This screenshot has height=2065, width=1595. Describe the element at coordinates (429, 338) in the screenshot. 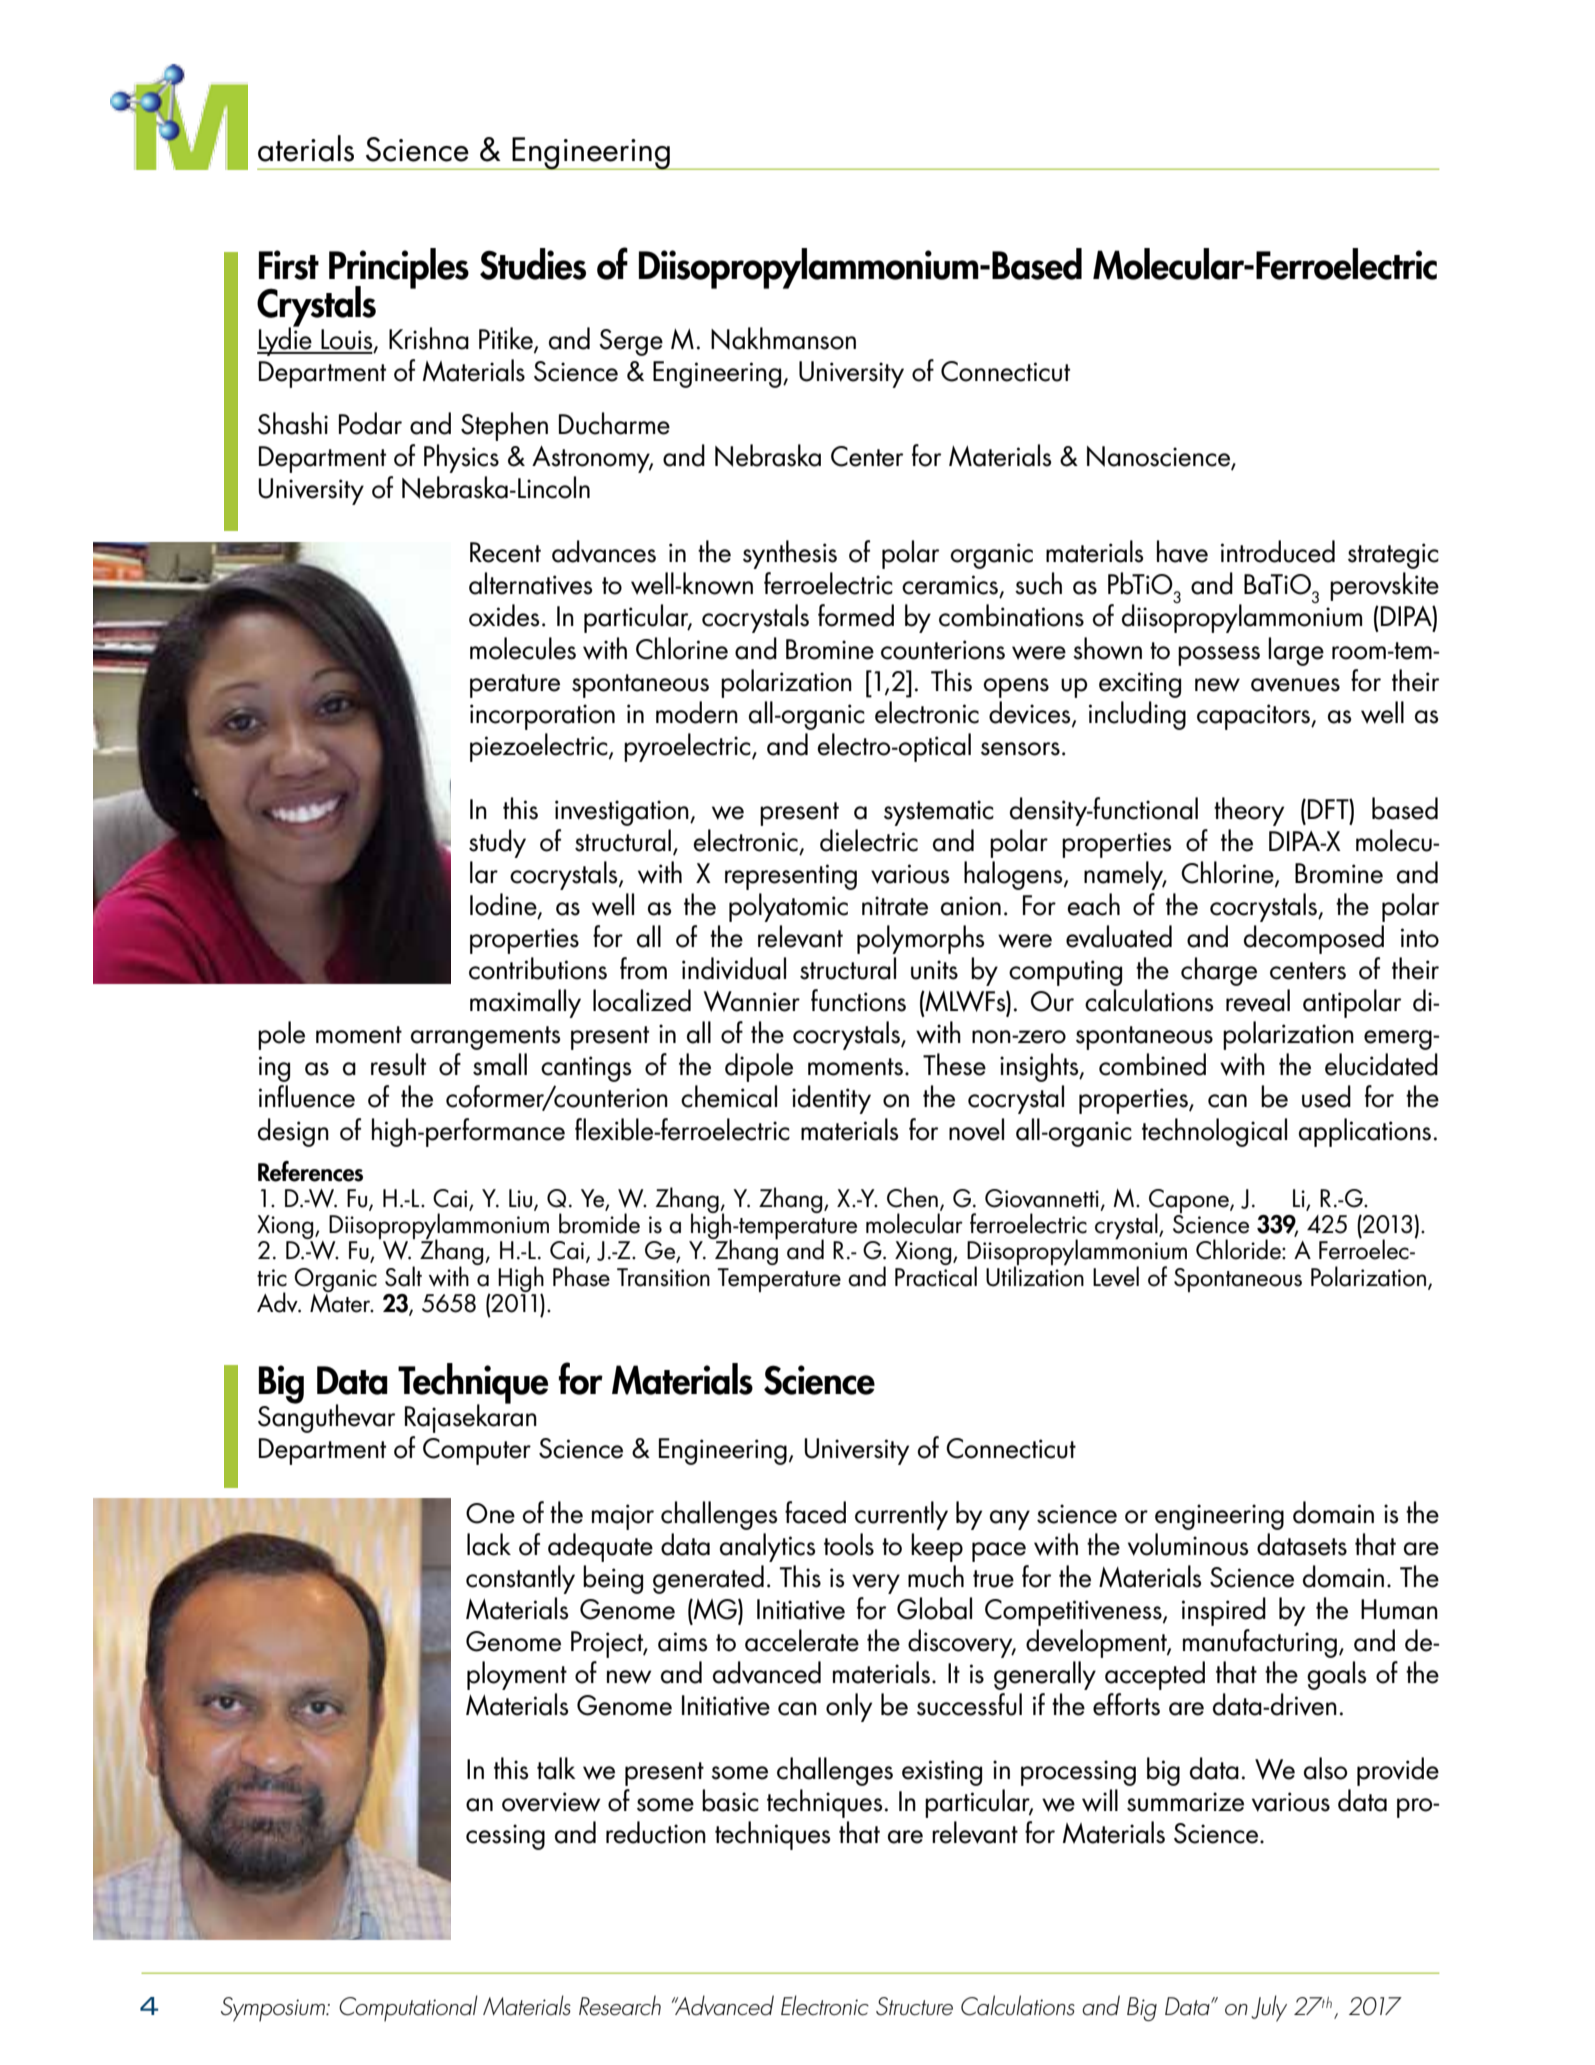

I see `Krishna` at that location.
